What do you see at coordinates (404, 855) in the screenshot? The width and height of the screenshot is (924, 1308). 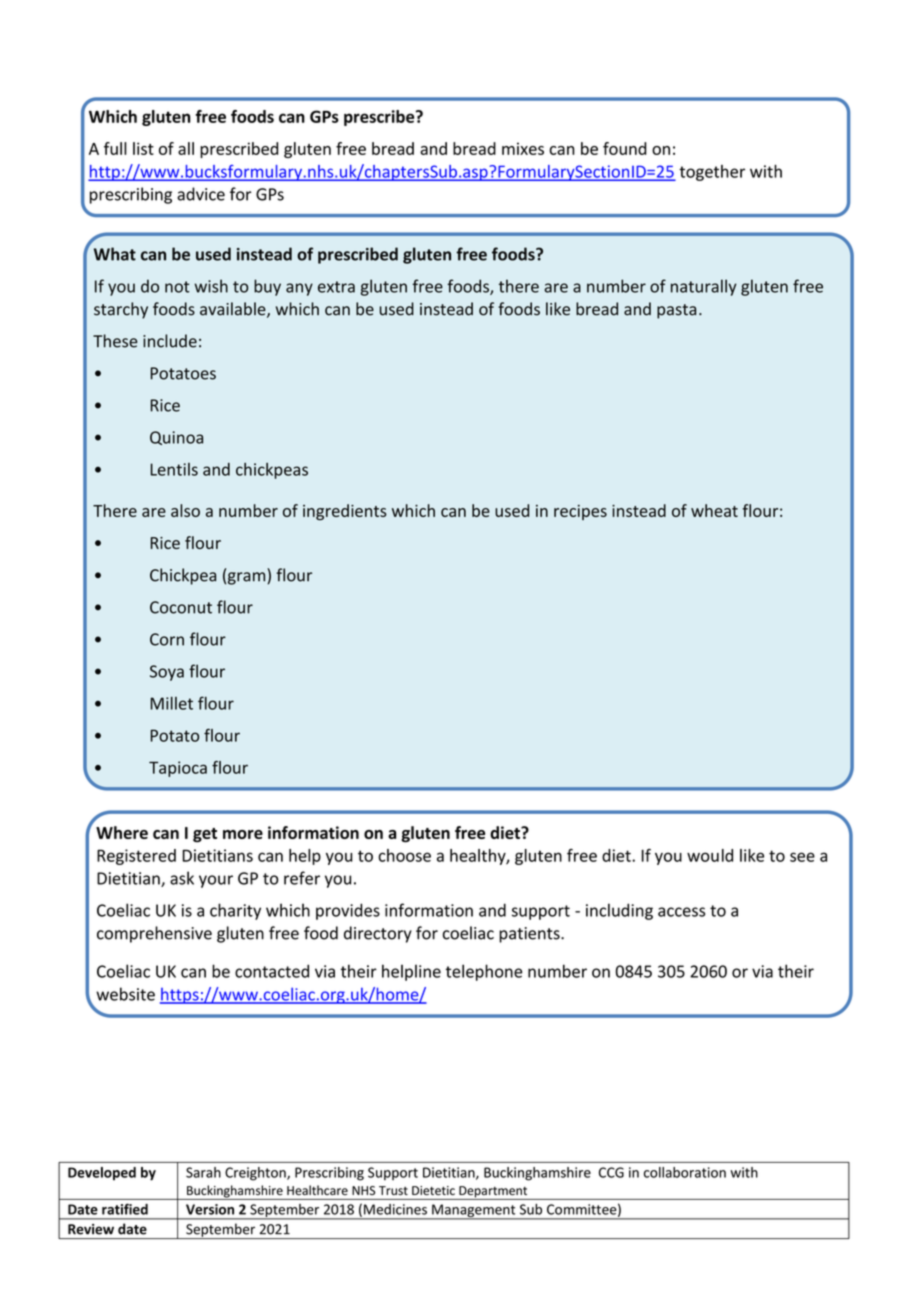 I see `choose` at bounding box center [404, 855].
